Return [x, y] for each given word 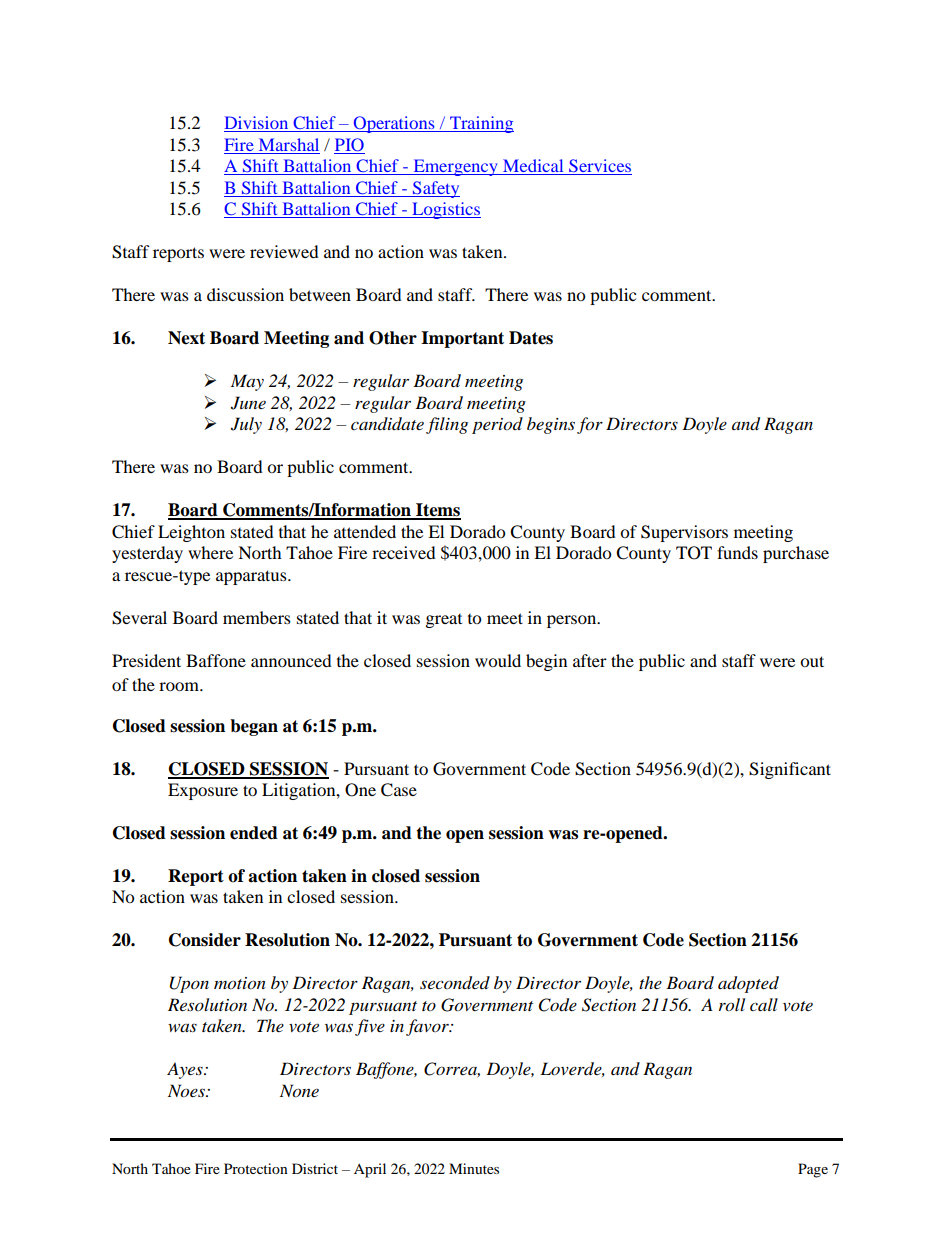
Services [599, 167]
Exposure [203, 791]
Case [399, 790]
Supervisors [684, 533]
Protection [256, 1168]
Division [257, 124]
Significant [790, 770]
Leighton [191, 533]
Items [437, 511]
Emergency [455, 167]
